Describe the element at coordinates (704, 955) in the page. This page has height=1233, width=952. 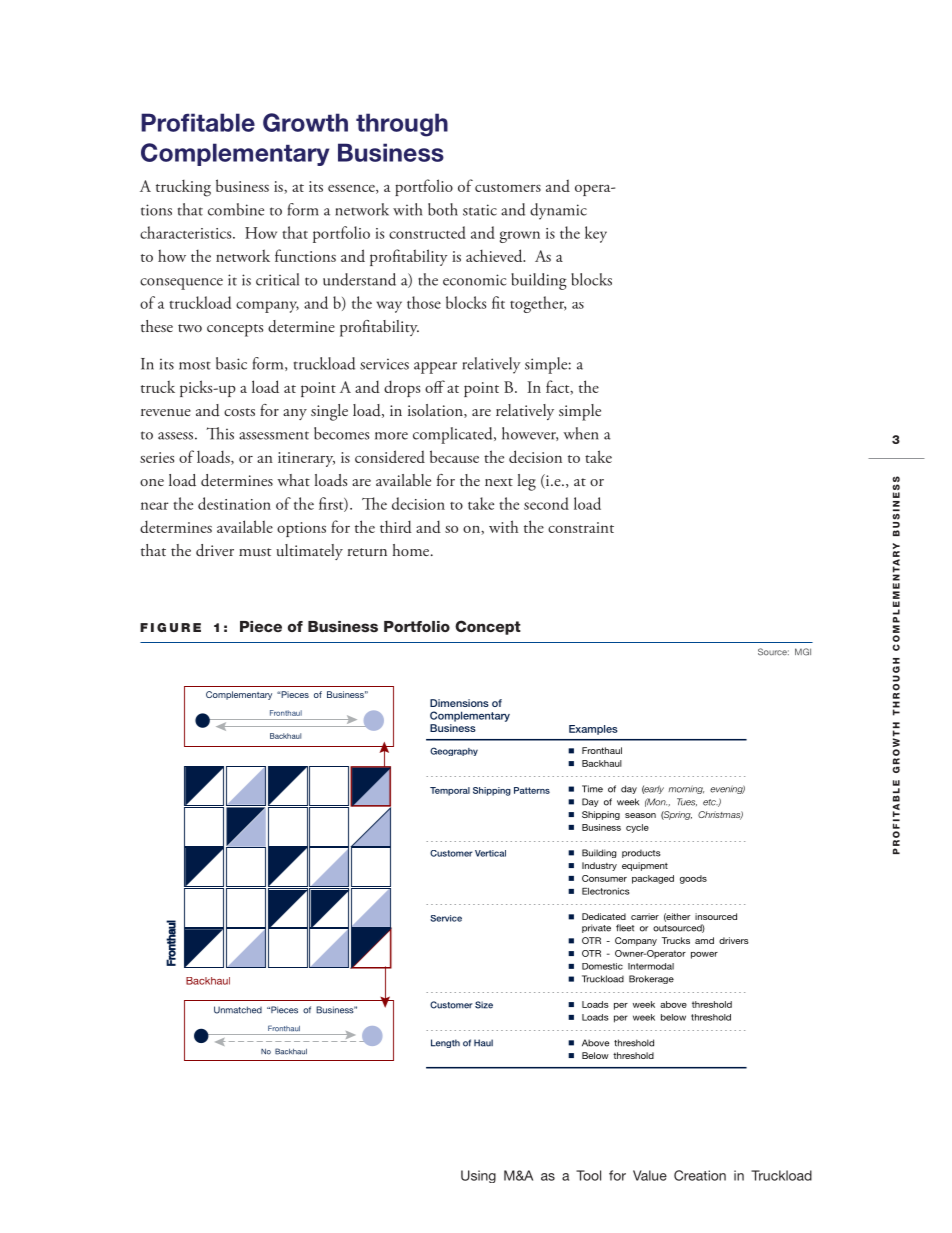
I see `power` at that location.
